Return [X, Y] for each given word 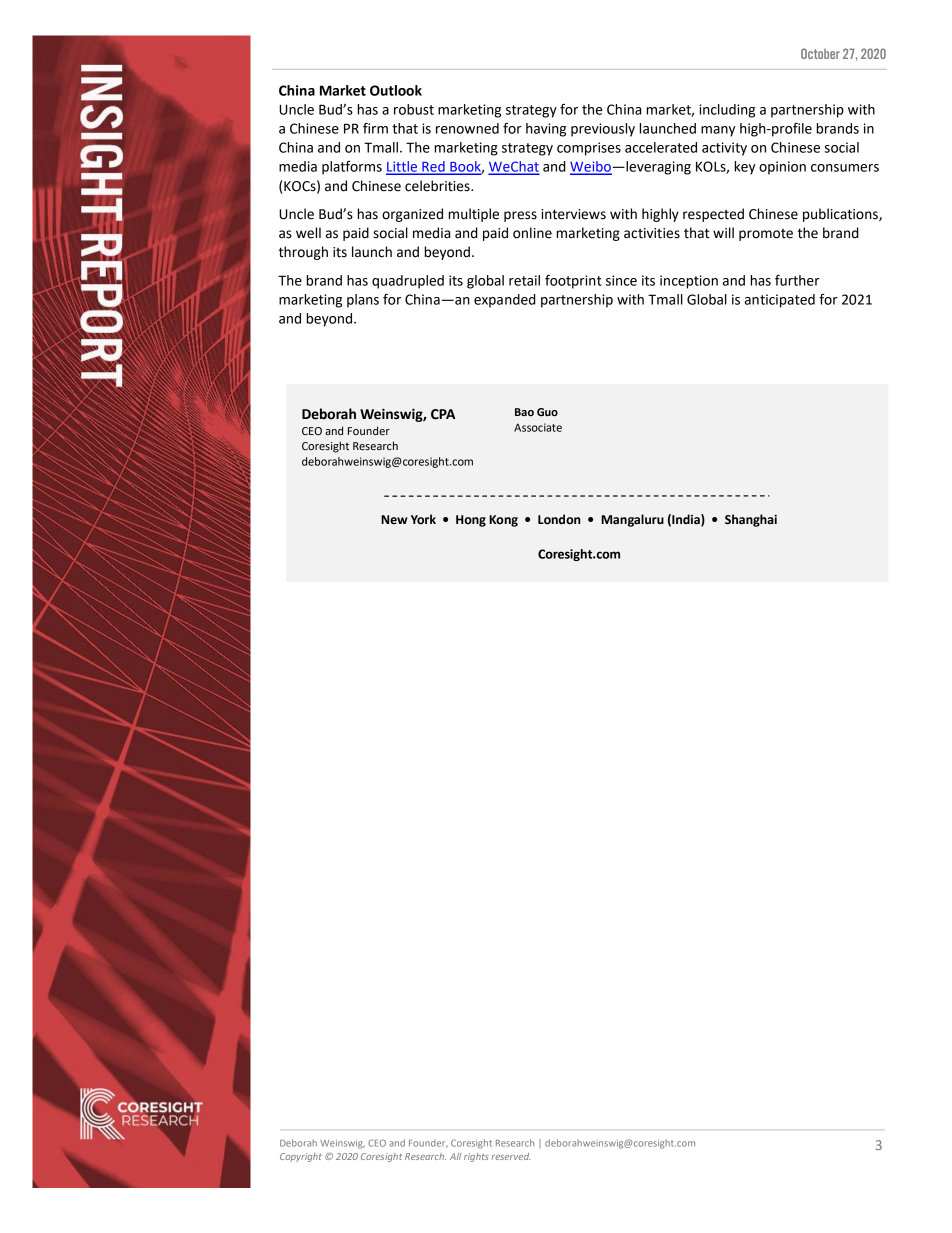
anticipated [780, 301]
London [559, 519]
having [546, 130]
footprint [573, 282]
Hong [471, 521]
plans [363, 301]
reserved [510, 1156]
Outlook [396, 90]
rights [476, 1157]
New [394, 520]
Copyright [301, 1157]
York [423, 519]
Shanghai [751, 520]
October [820, 53]
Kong [503, 521]
